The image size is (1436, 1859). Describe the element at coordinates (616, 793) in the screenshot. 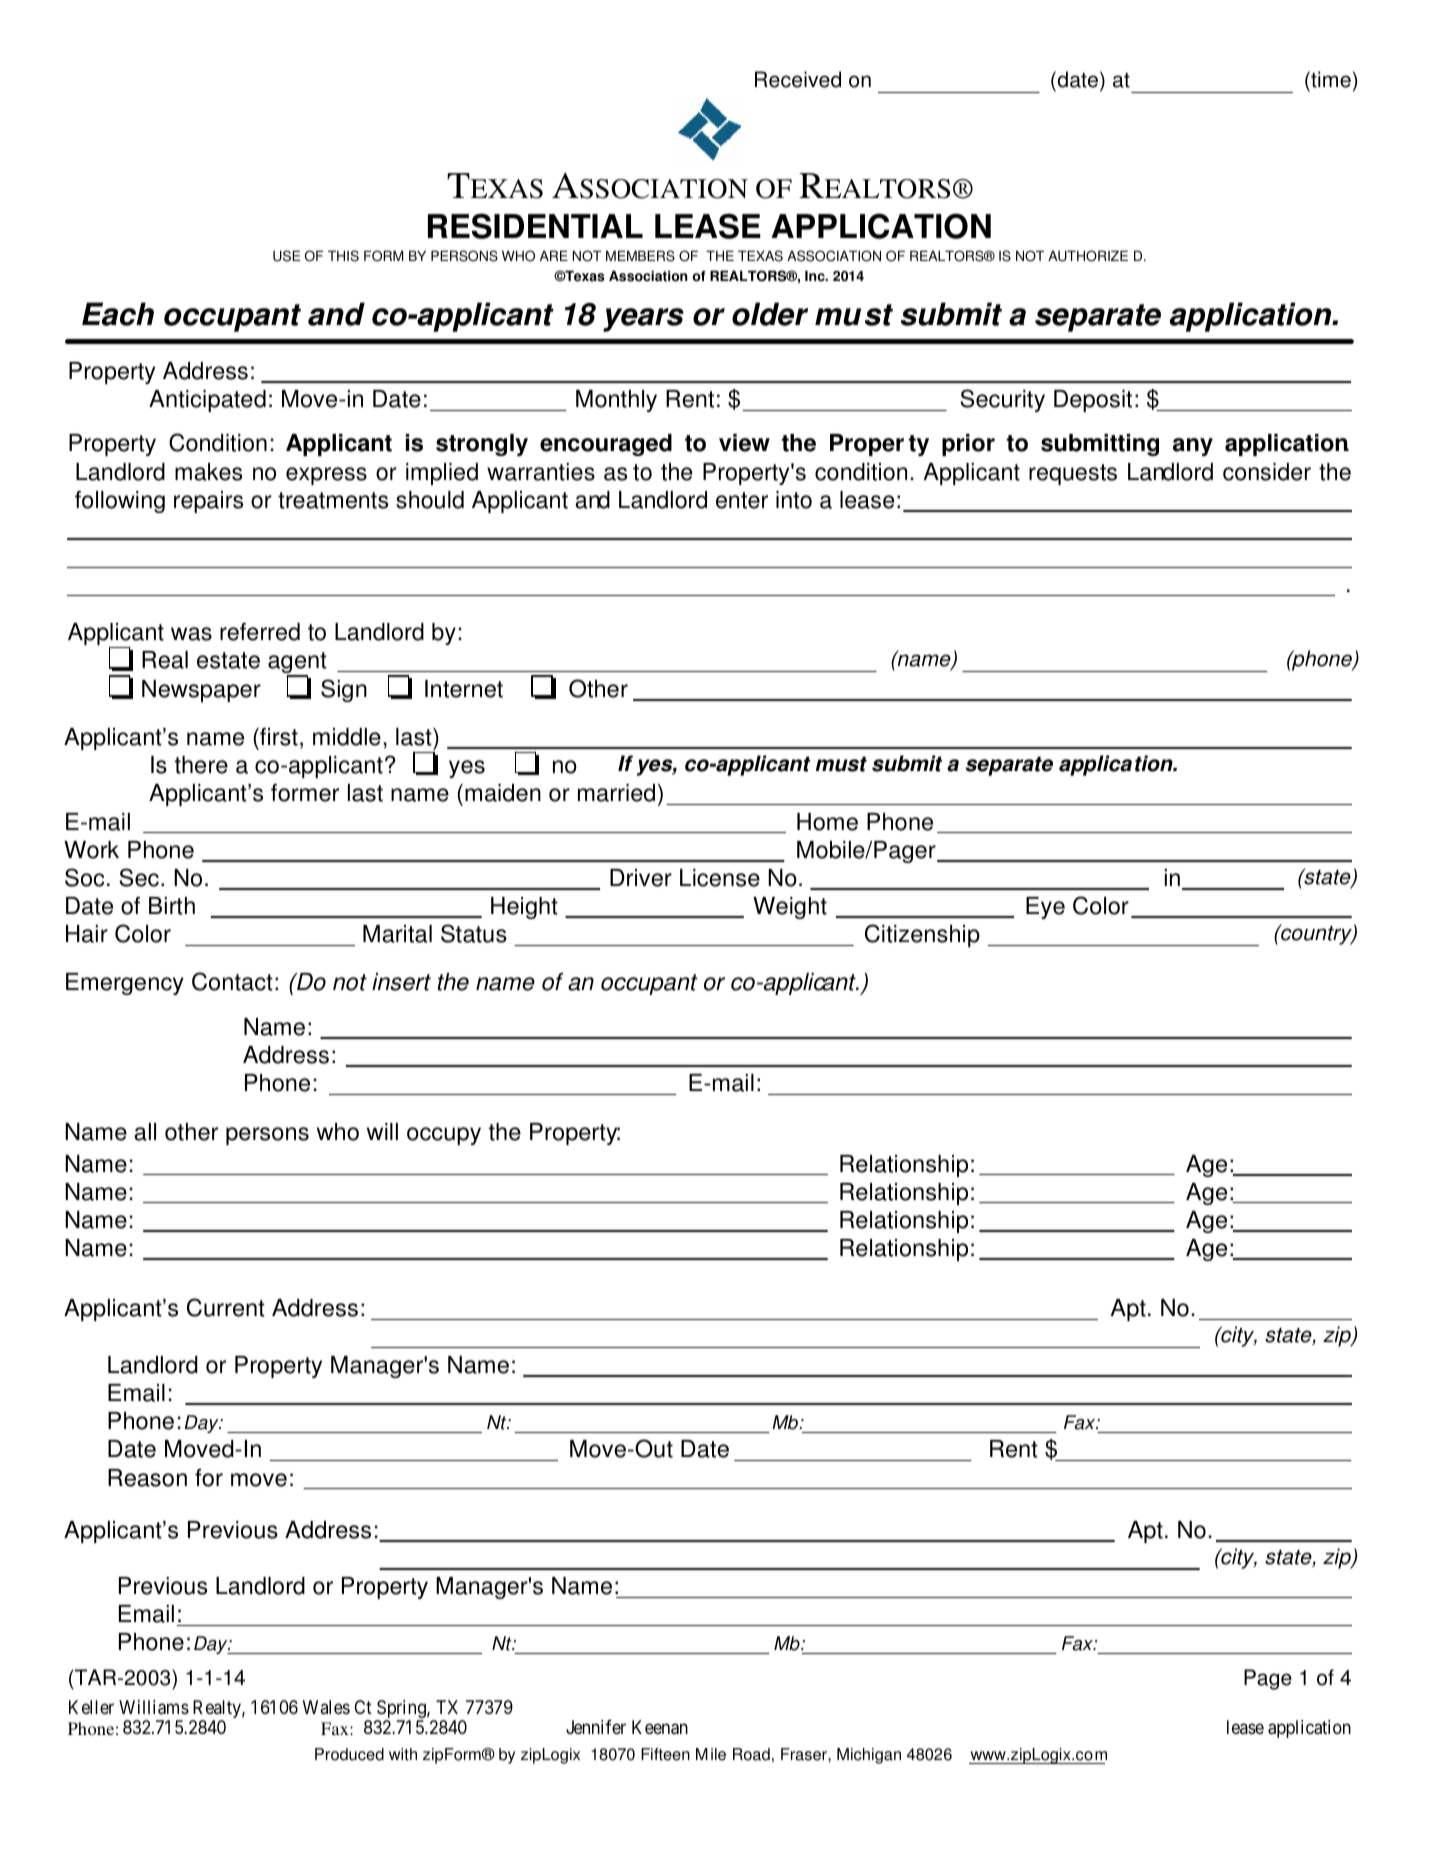

I see `married` at that location.
